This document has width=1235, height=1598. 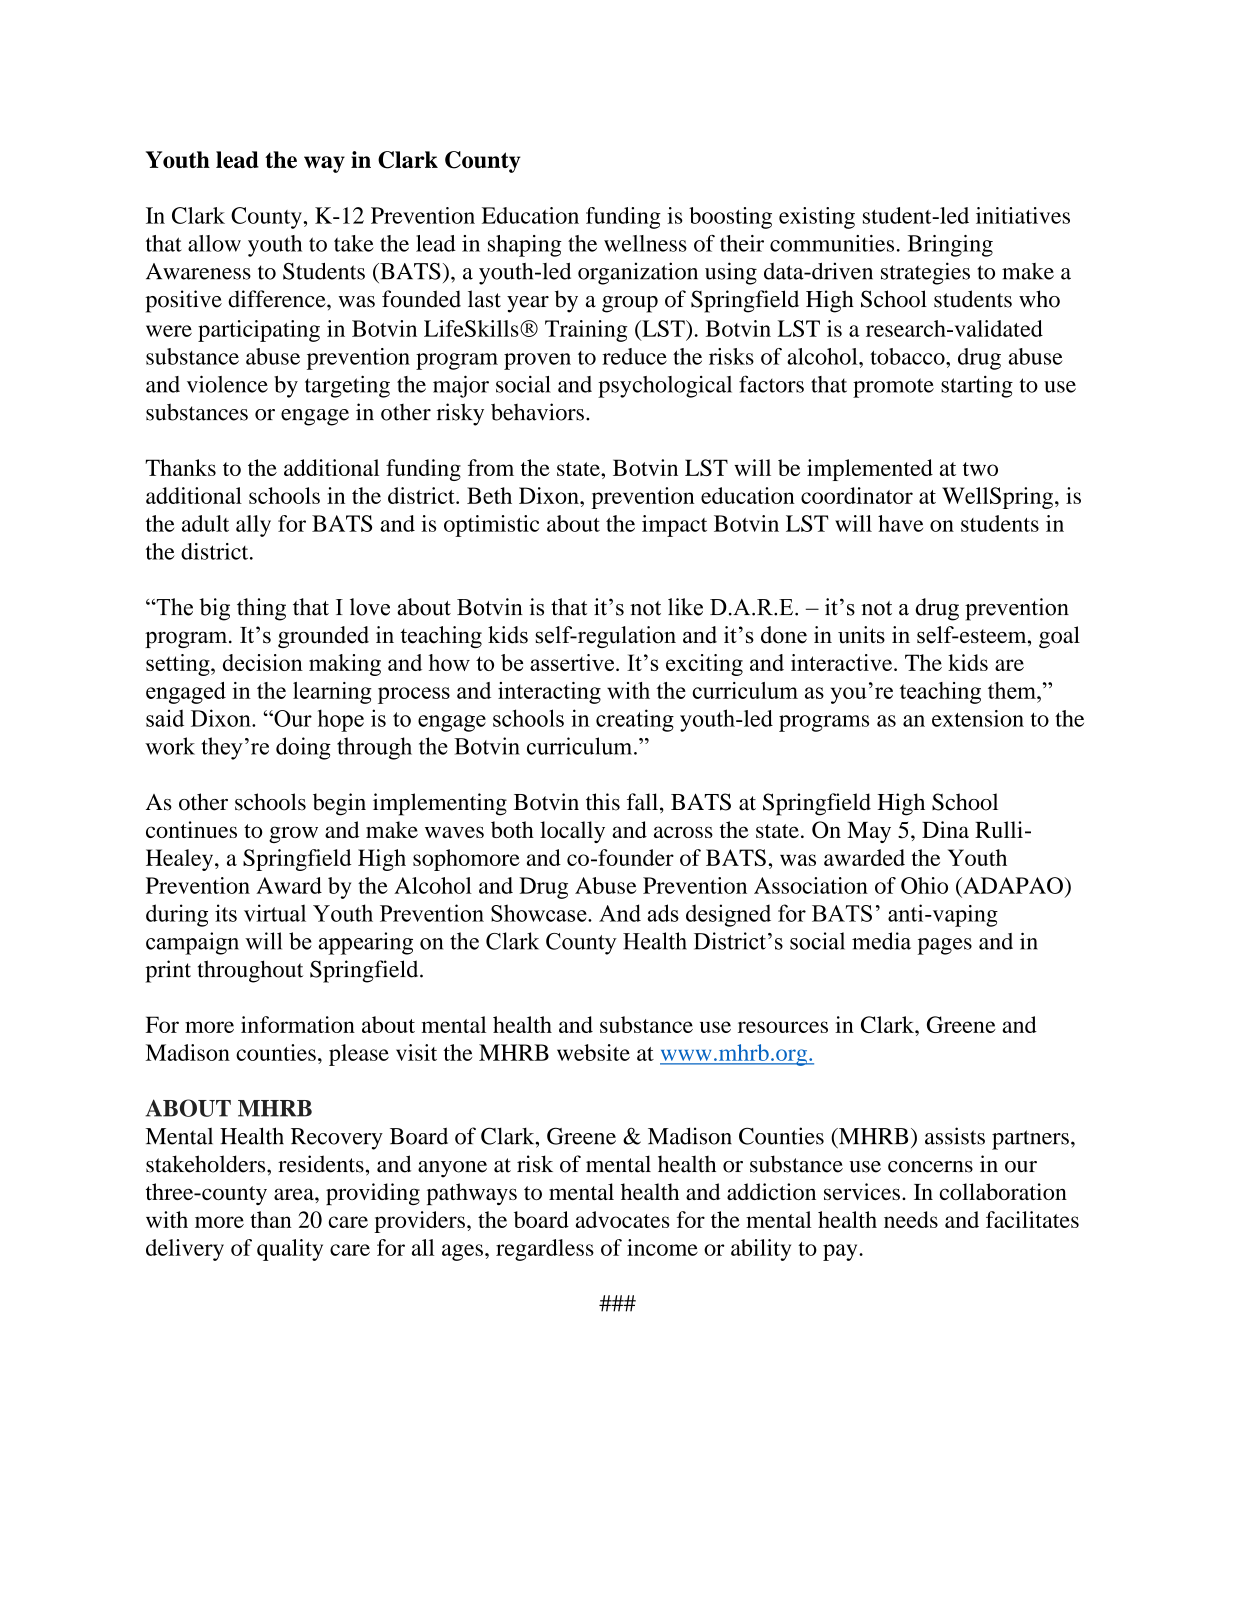 I want to click on impact, so click(x=674, y=526).
